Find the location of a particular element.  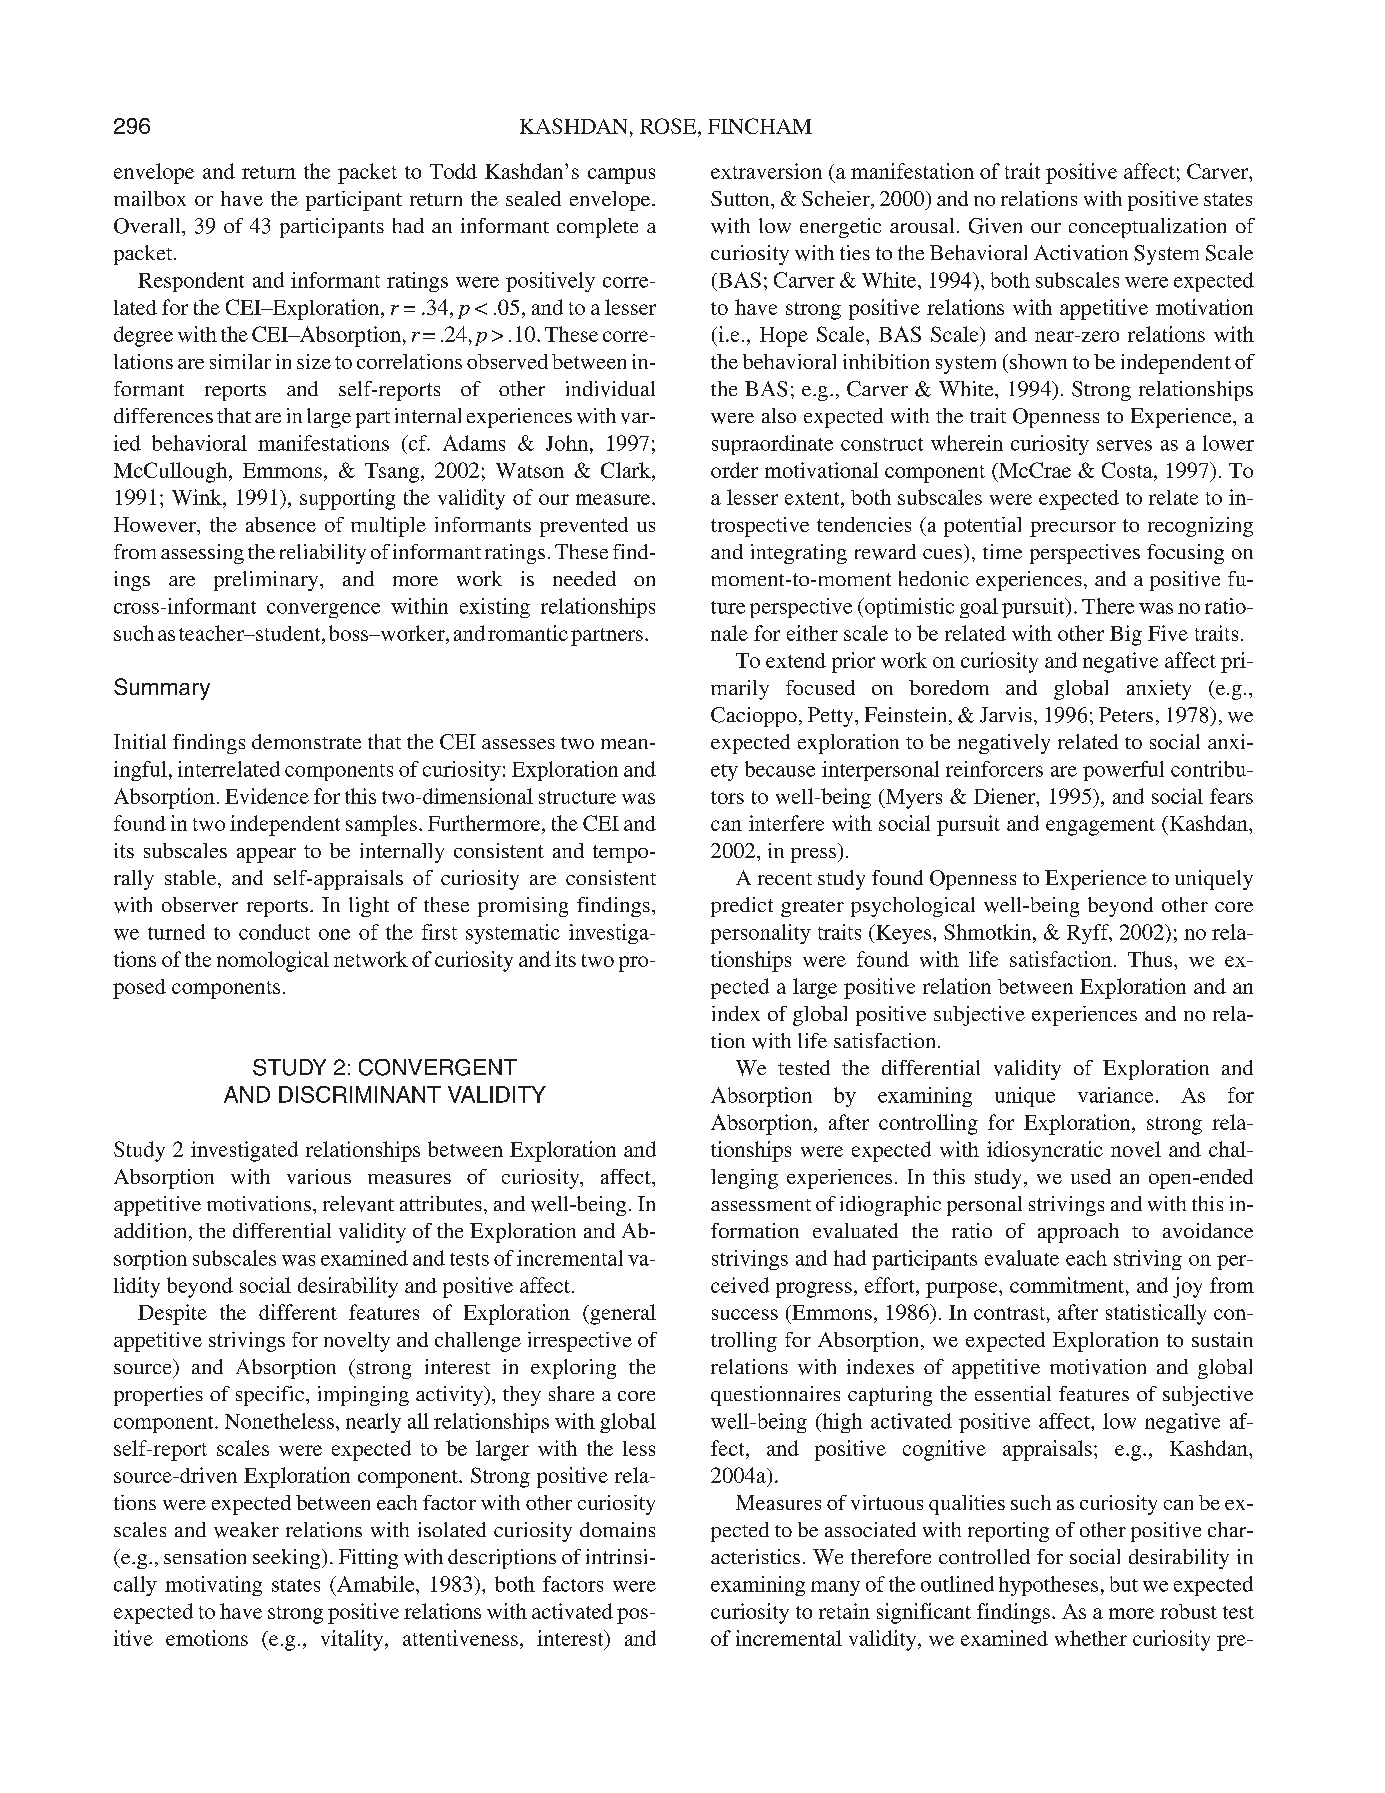

seeking is located at coordinates (288, 1559).
